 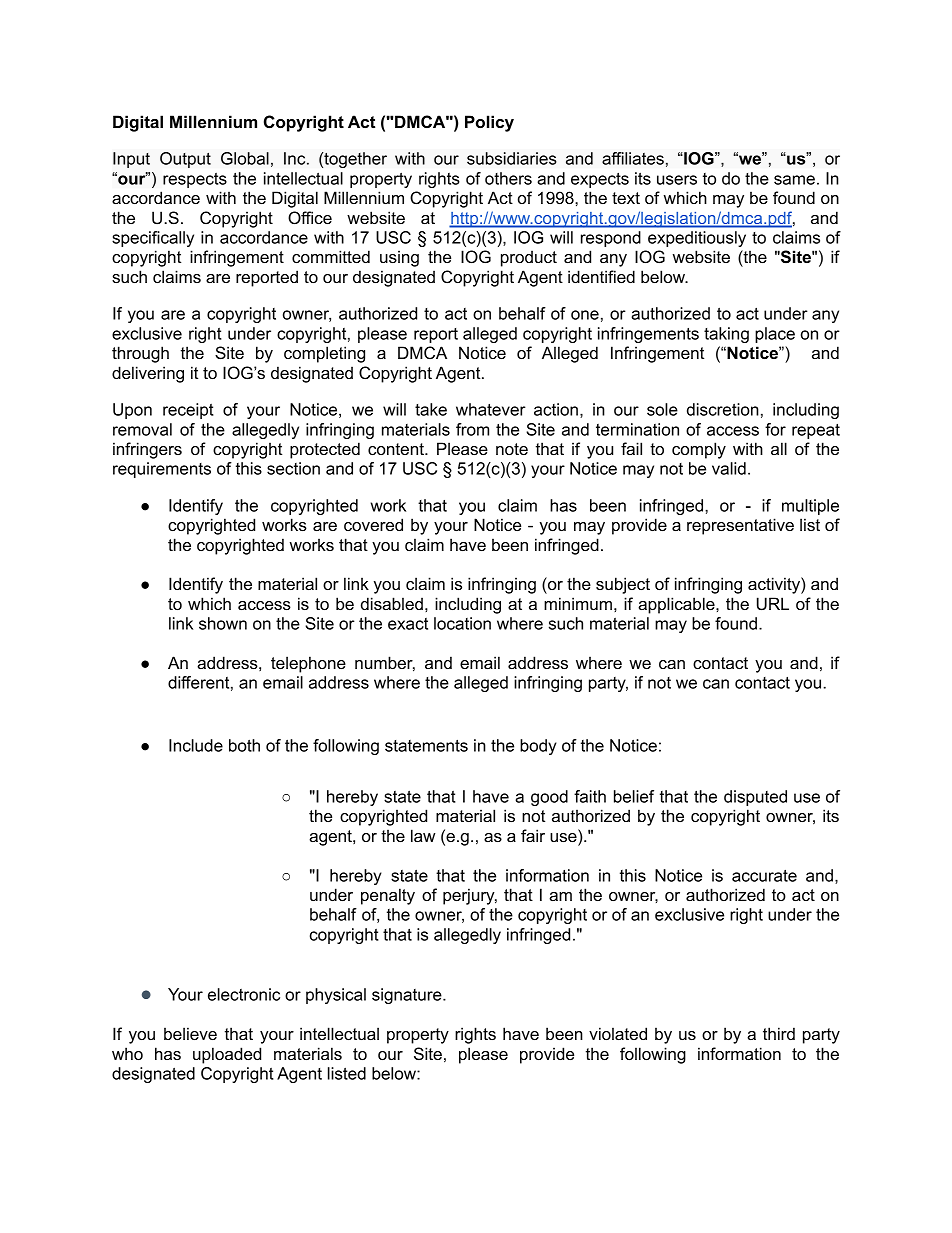 What do you see at coordinates (462, 623) in the page?
I see `location` at bounding box center [462, 623].
